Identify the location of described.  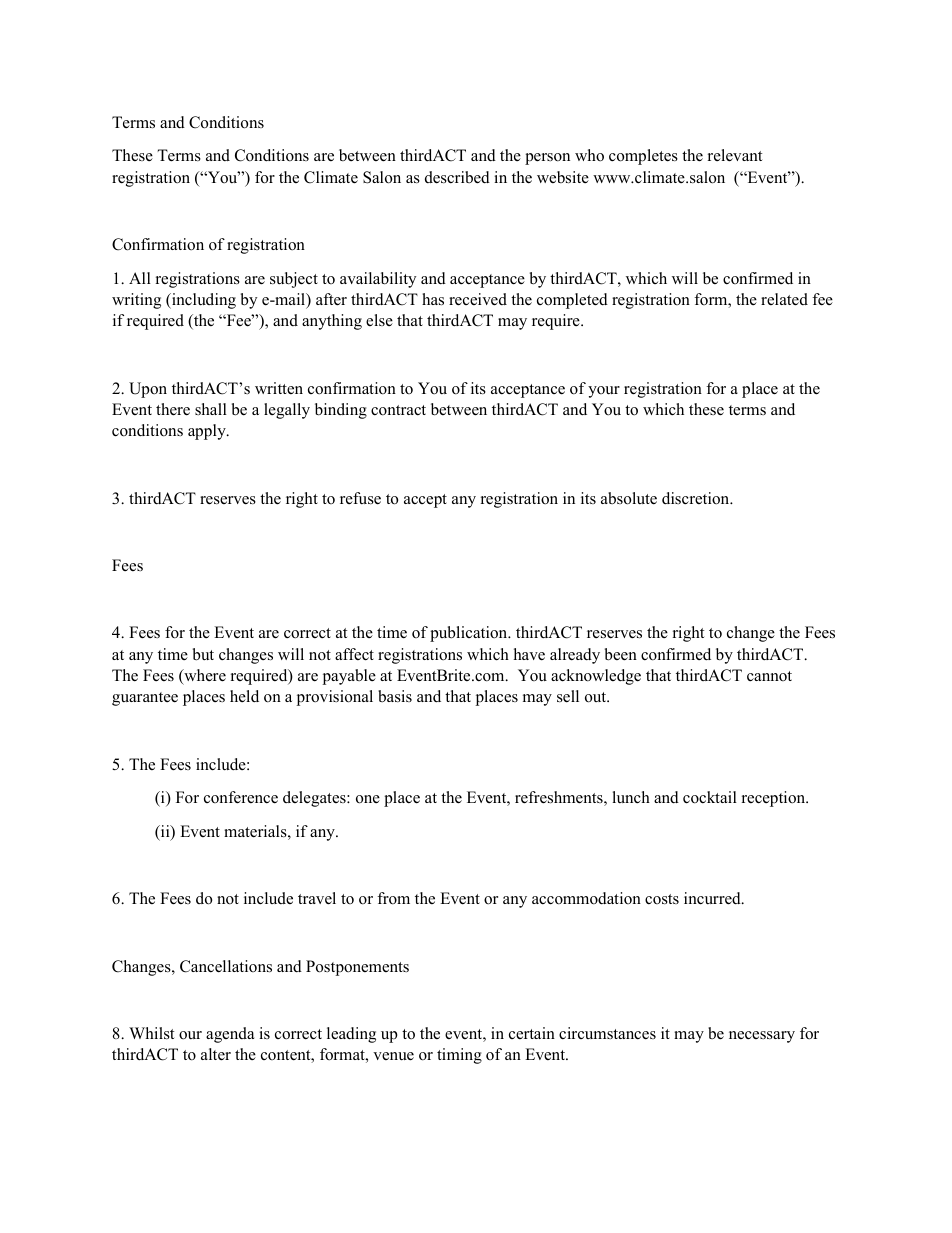
(457, 177).
